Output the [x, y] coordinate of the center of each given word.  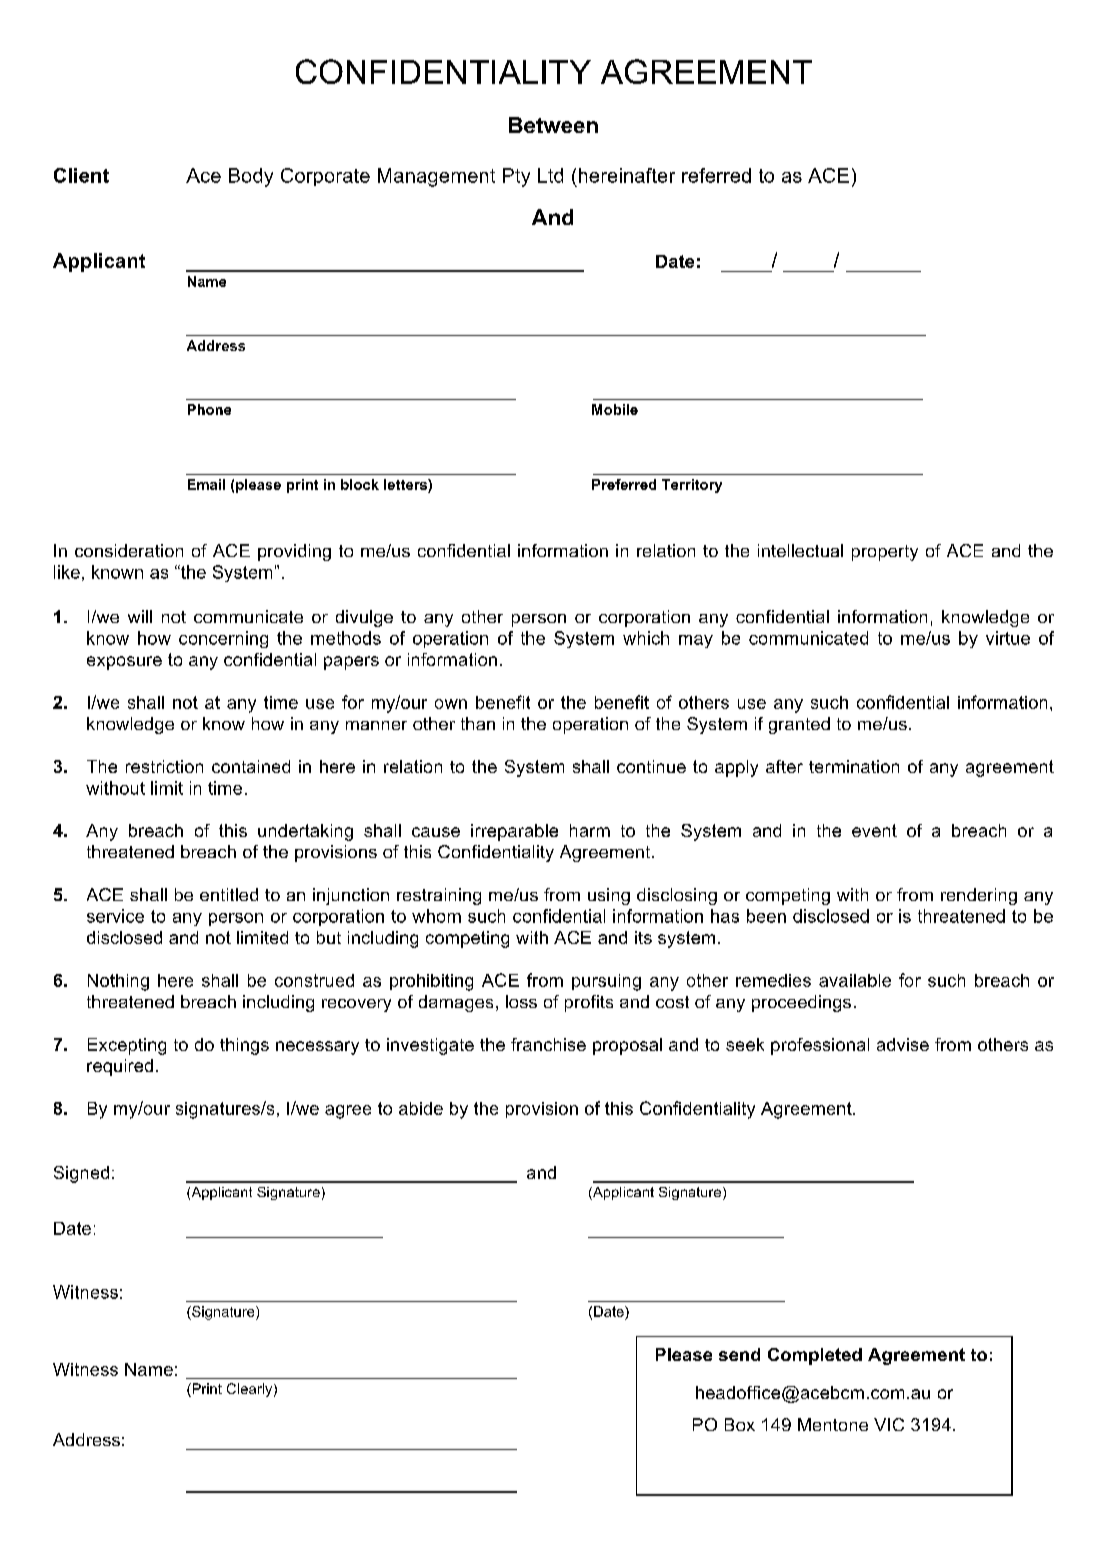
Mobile [615, 409]
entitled [229, 894]
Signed [81, 1174]
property [885, 553]
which [646, 638]
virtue [1008, 638]
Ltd [550, 175]
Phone [209, 409]
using [609, 896]
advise [903, 1044]
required [120, 1067]
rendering [979, 896]
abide [421, 1108]
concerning [223, 639]
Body [251, 177]
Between [553, 125]
